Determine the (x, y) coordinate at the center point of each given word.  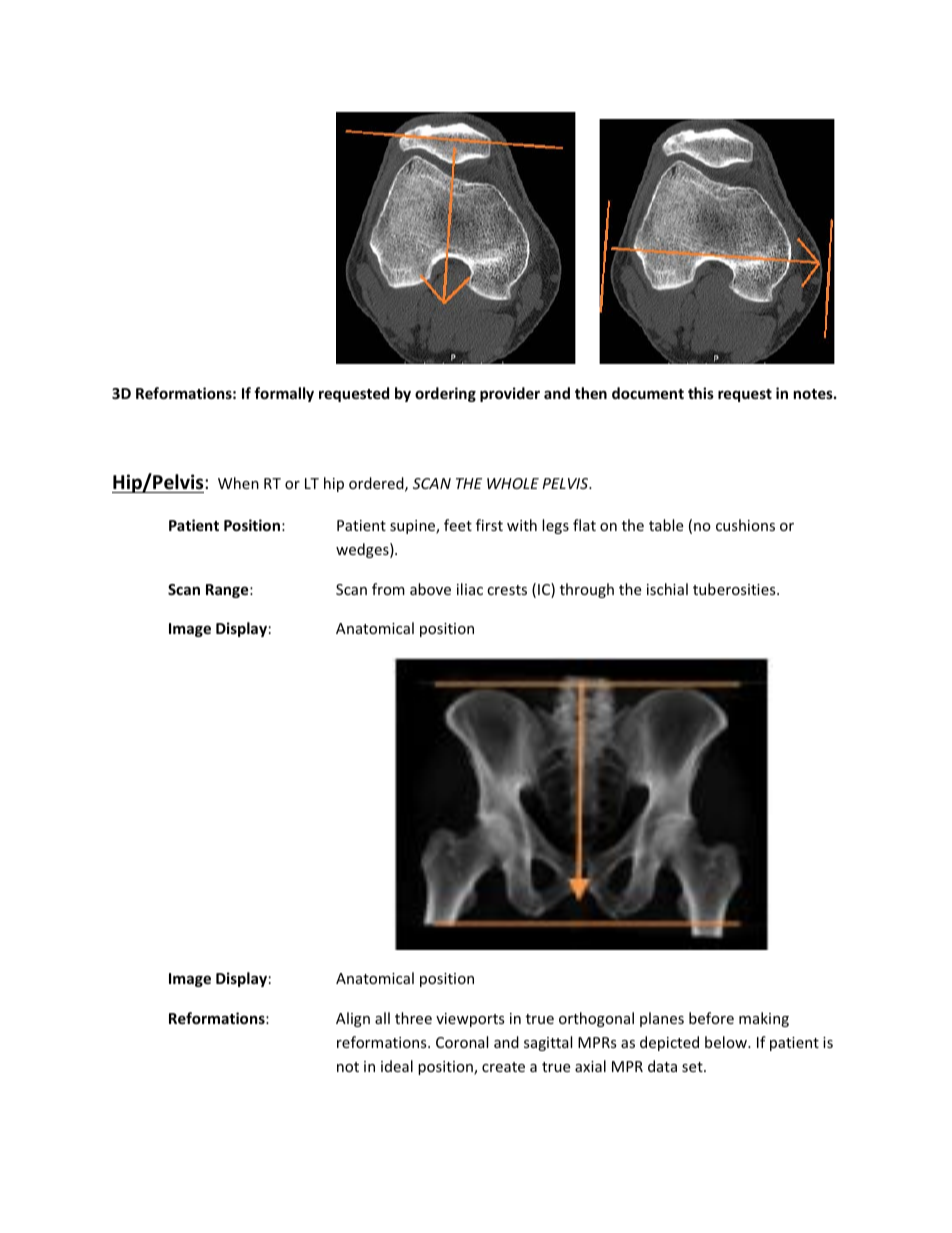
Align (353, 1019)
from (388, 589)
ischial (667, 589)
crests (507, 590)
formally (284, 394)
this (701, 393)
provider (510, 394)
